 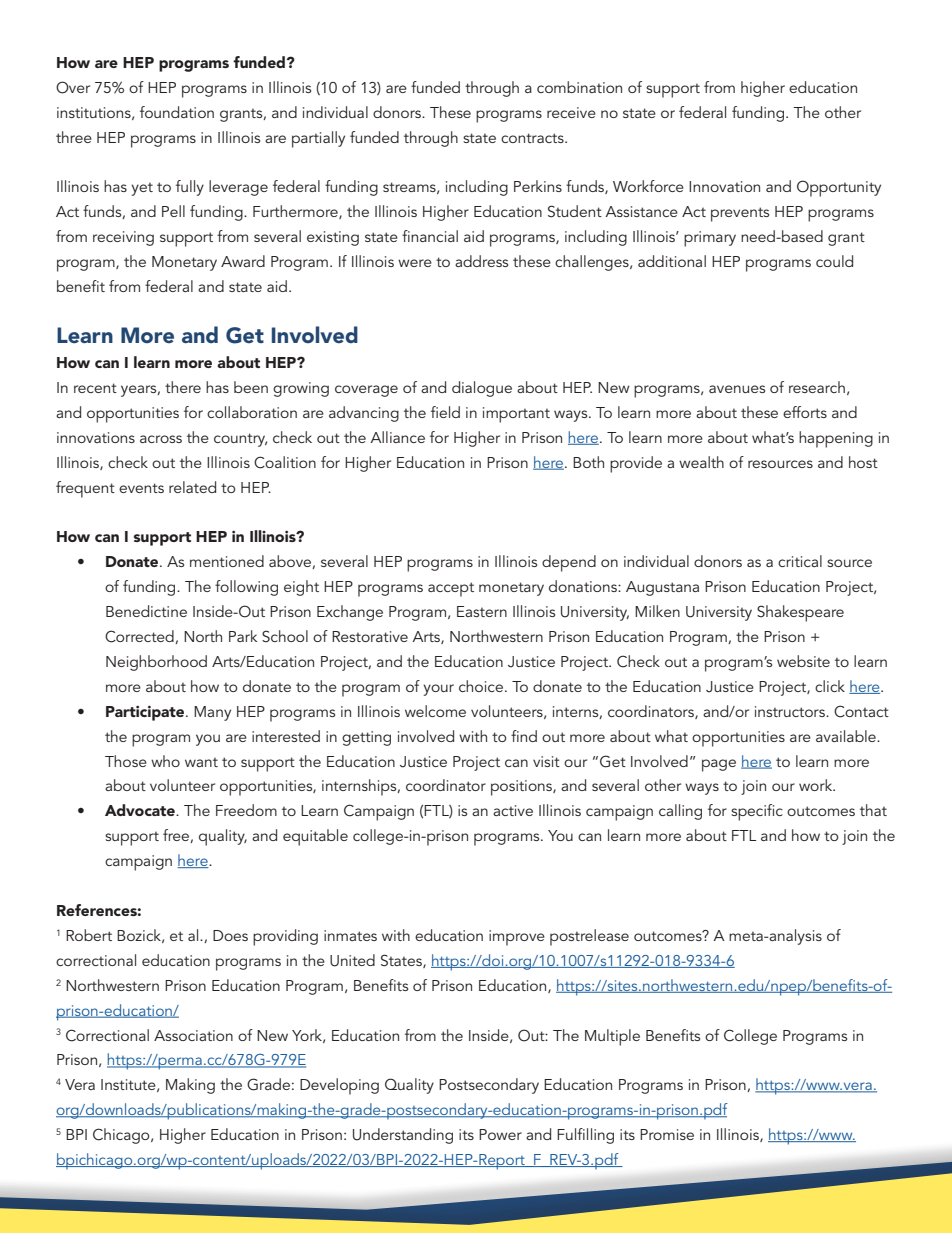 What do you see at coordinates (533, 138) in the screenshot?
I see `contracts` at bounding box center [533, 138].
